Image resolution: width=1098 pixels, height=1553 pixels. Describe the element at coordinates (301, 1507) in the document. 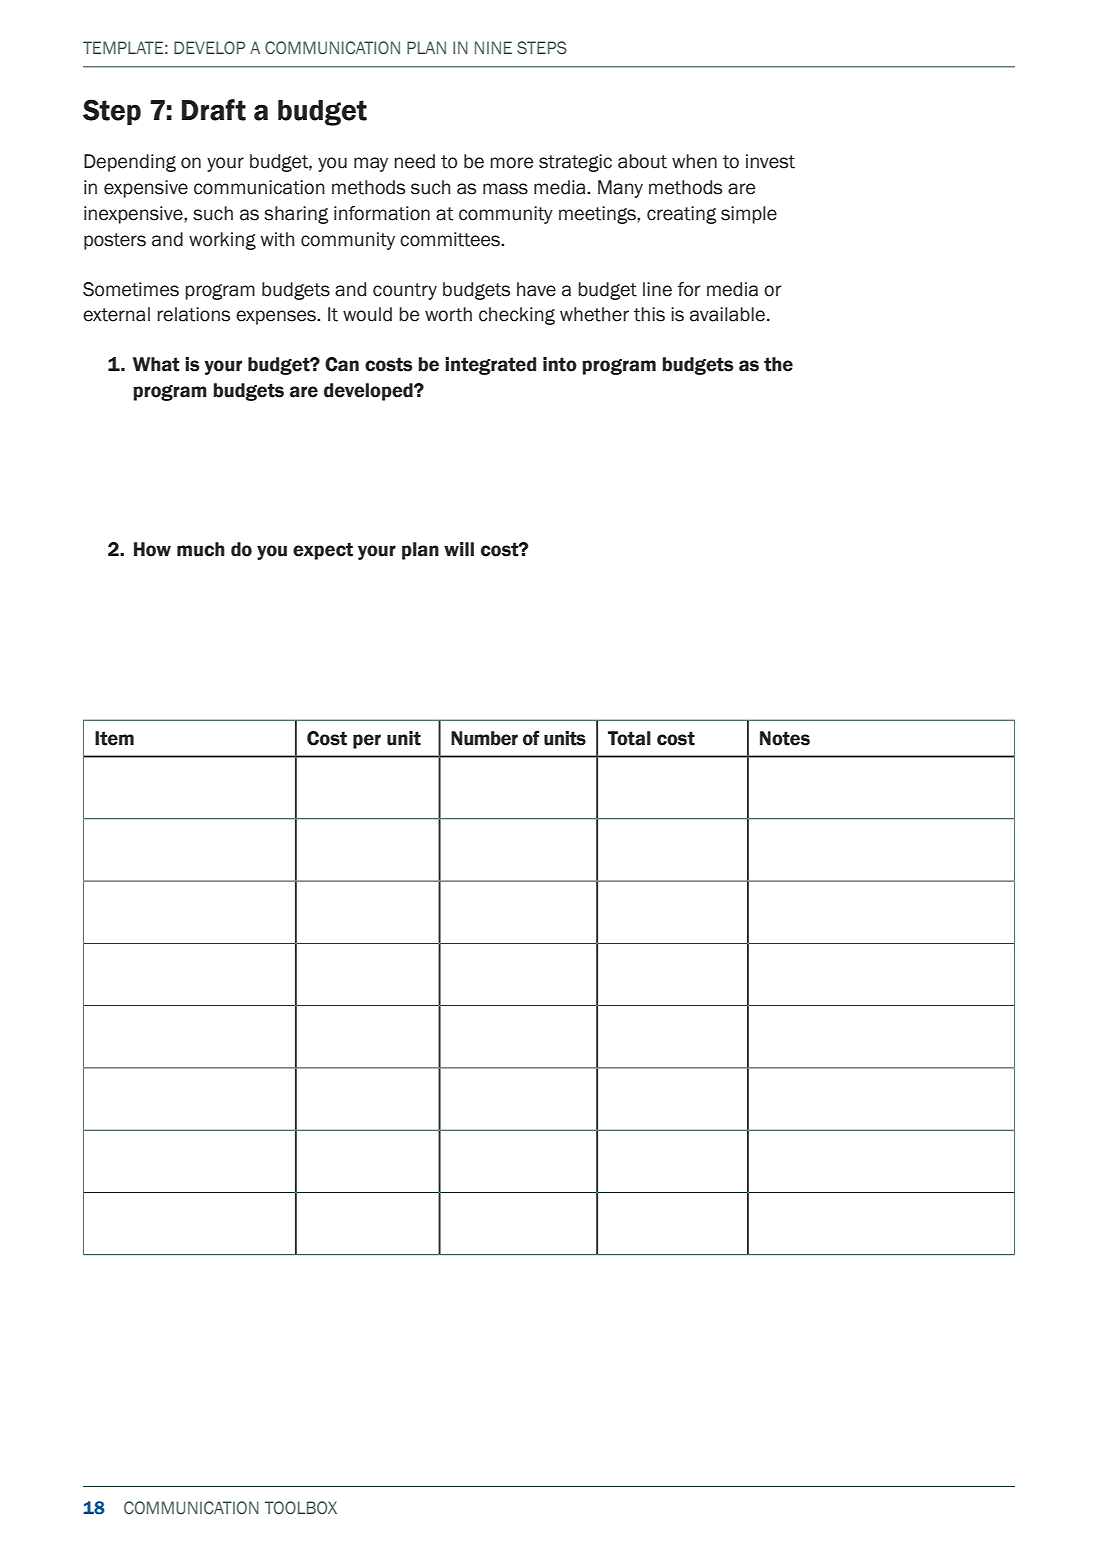

I see `TOOLBOX` at that location.
